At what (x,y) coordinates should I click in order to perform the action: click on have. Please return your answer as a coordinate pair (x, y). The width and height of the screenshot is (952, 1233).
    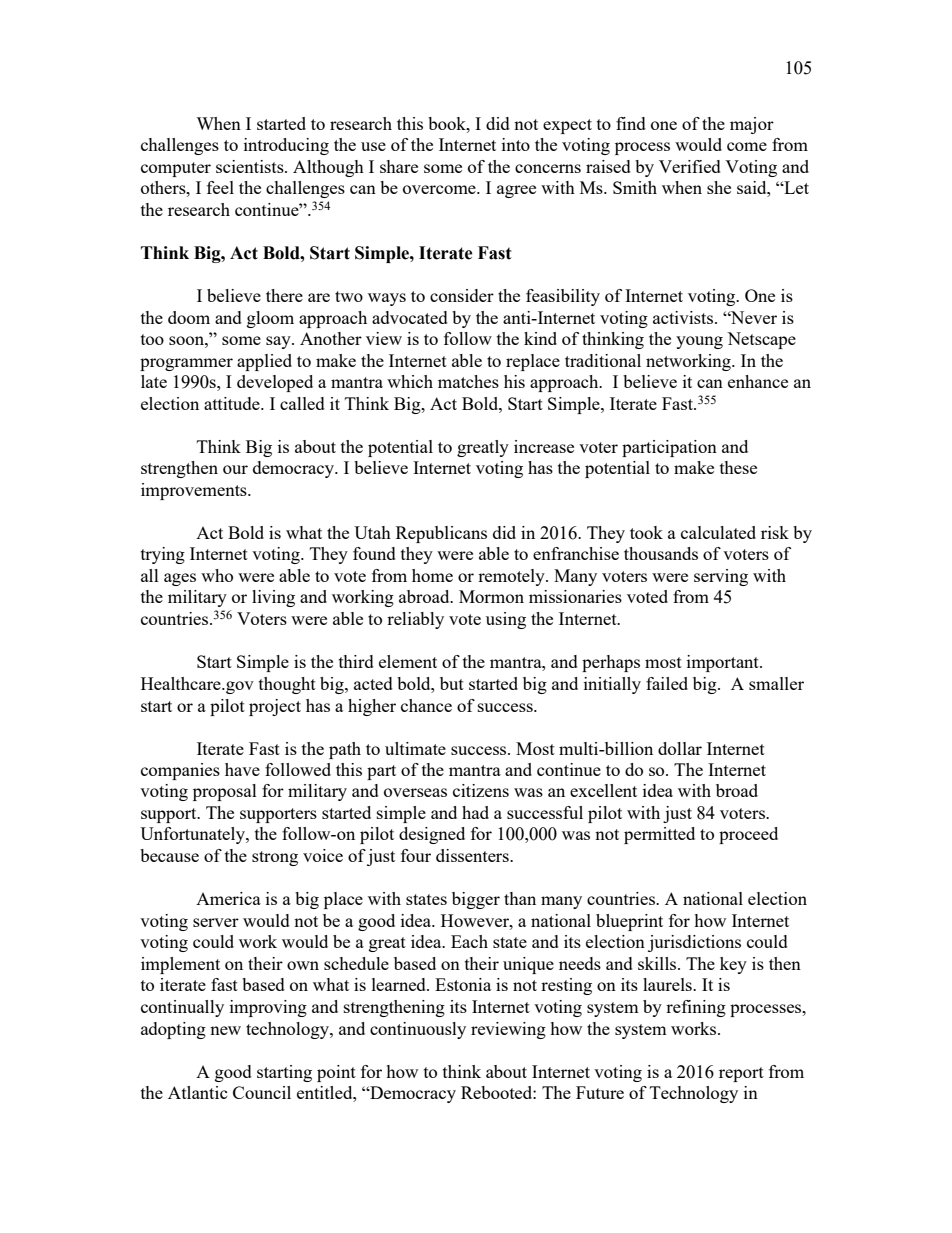
    Looking at the image, I should click on (242, 769).
